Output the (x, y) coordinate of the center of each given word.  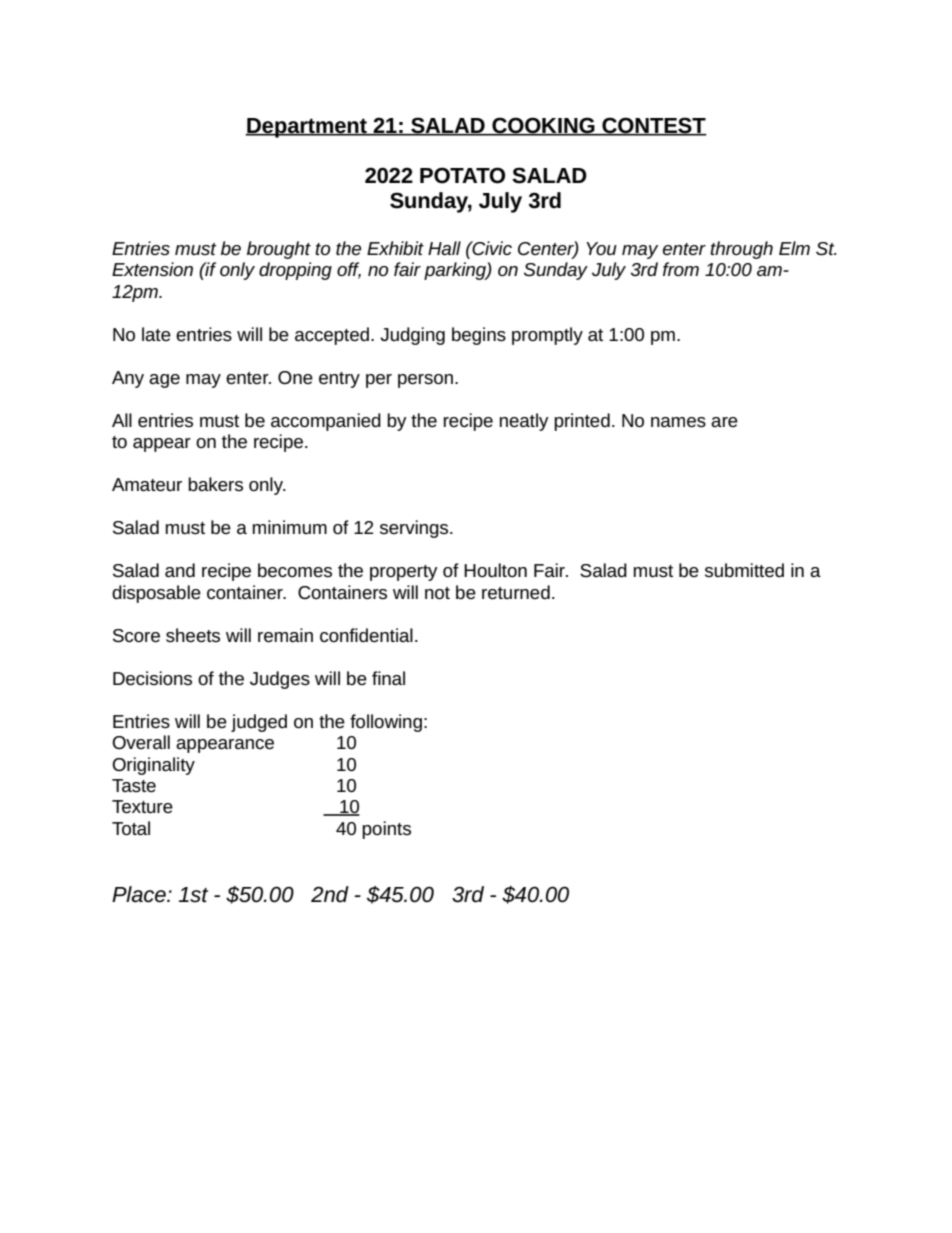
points (386, 830)
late (156, 334)
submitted (744, 570)
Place (140, 894)
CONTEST (653, 126)
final (388, 678)
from (681, 269)
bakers (215, 484)
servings (415, 529)
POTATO (462, 175)
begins (479, 336)
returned (516, 592)
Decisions (152, 678)
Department (307, 128)
